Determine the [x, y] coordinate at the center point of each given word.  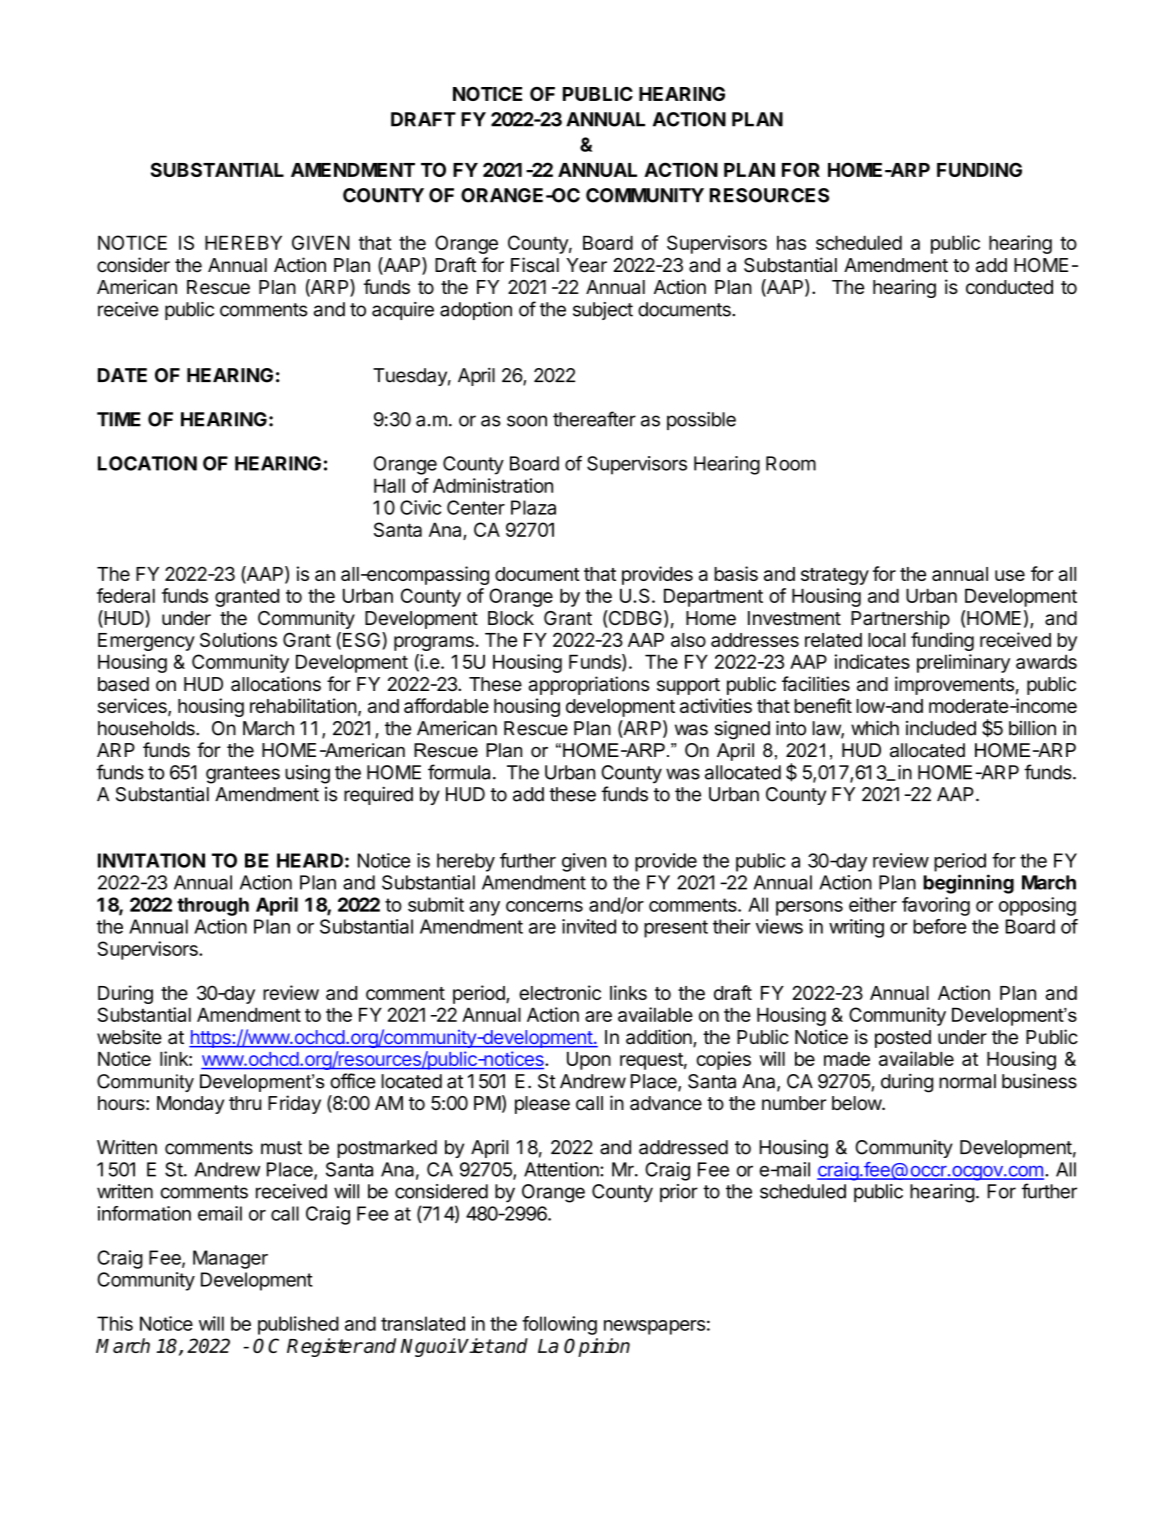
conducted [1009, 287]
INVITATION [151, 860]
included [941, 728]
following [559, 1325]
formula [459, 772]
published [298, 1325]
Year [586, 265]
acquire [403, 311]
